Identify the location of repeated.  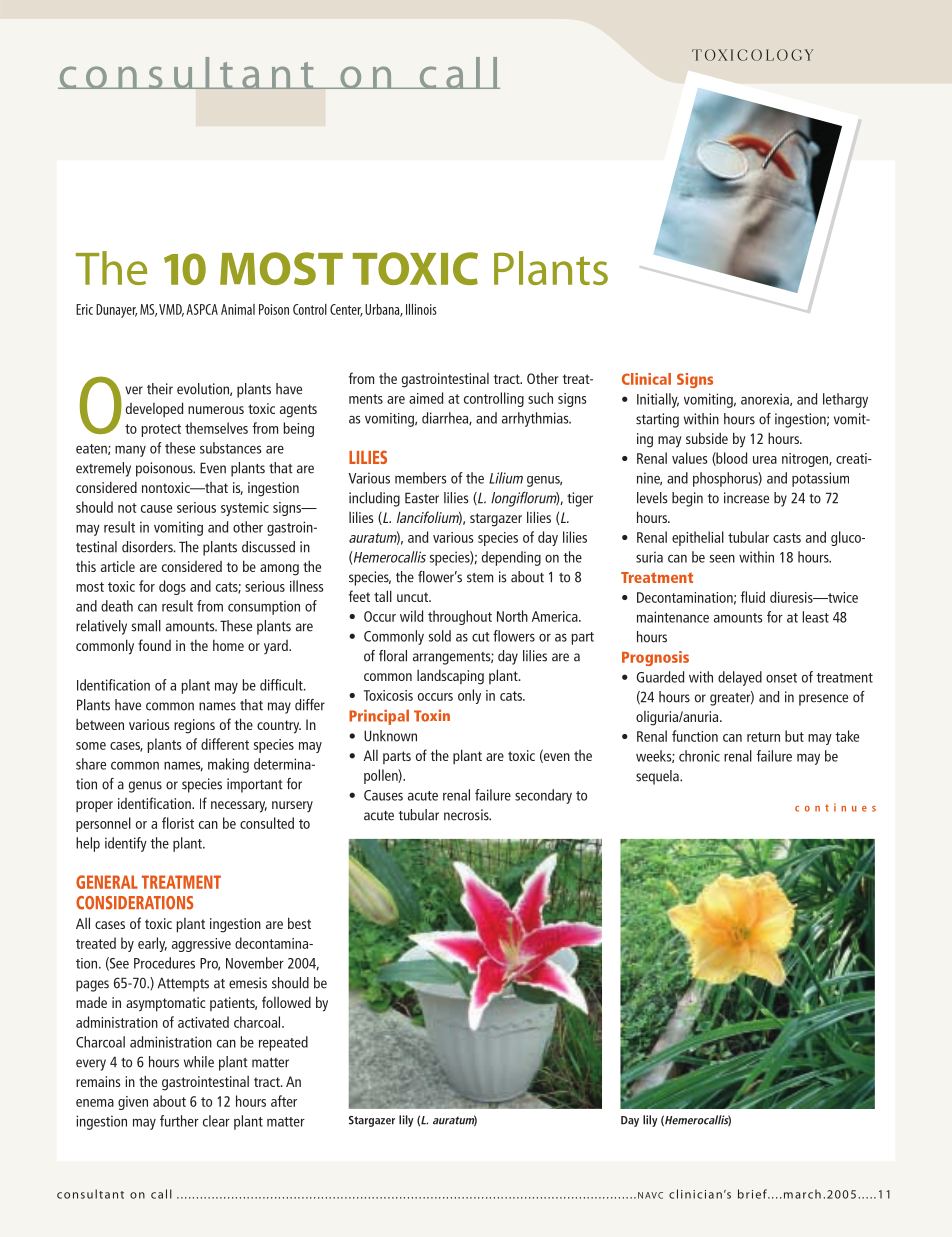
(283, 1043).
